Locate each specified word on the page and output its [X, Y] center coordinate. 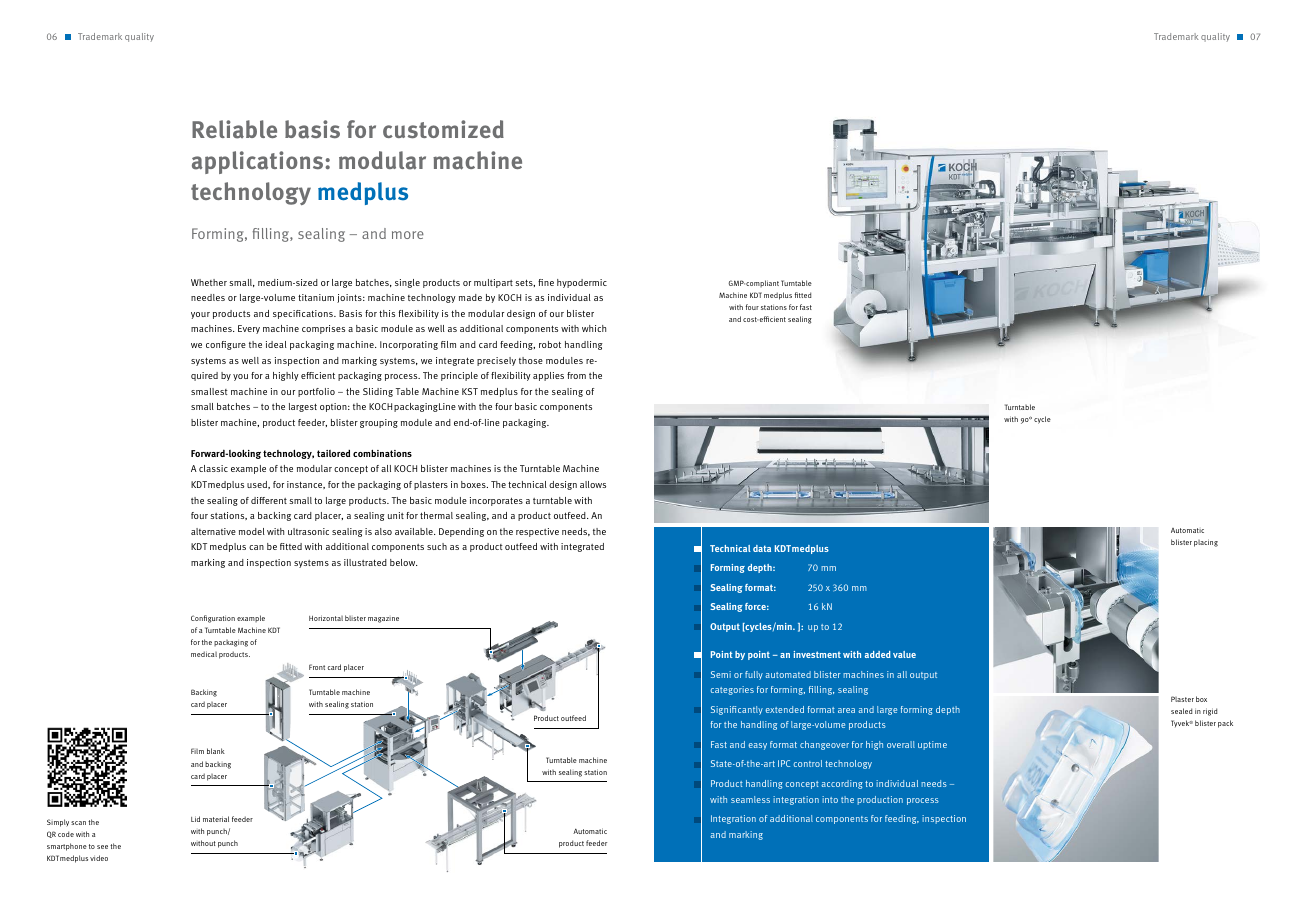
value [904, 654]
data [762, 548]
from [576, 375]
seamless [750, 799]
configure [226, 345]
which [594, 328]
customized [443, 129]
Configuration [213, 619]
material [216, 819]
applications [259, 162]
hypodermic [582, 283]
